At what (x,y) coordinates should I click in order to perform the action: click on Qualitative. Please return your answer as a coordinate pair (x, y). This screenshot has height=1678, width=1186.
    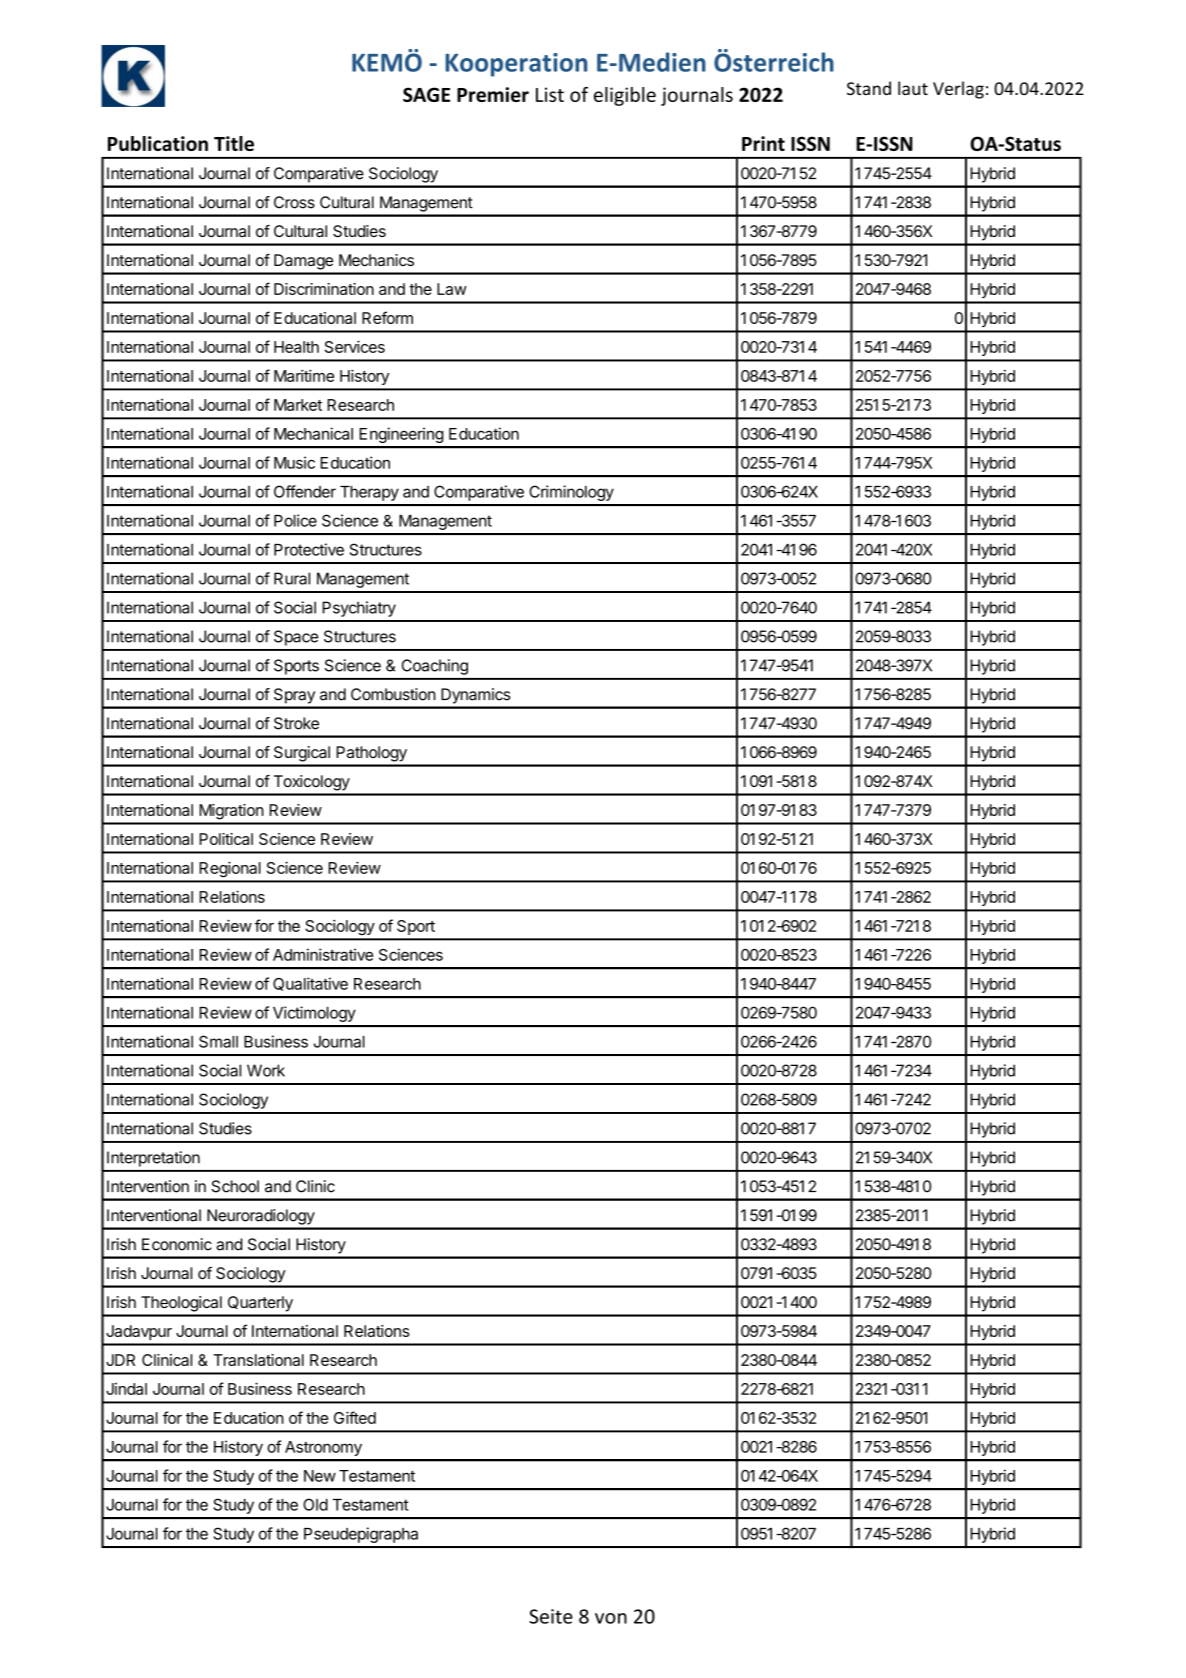
    Looking at the image, I should click on (310, 984).
